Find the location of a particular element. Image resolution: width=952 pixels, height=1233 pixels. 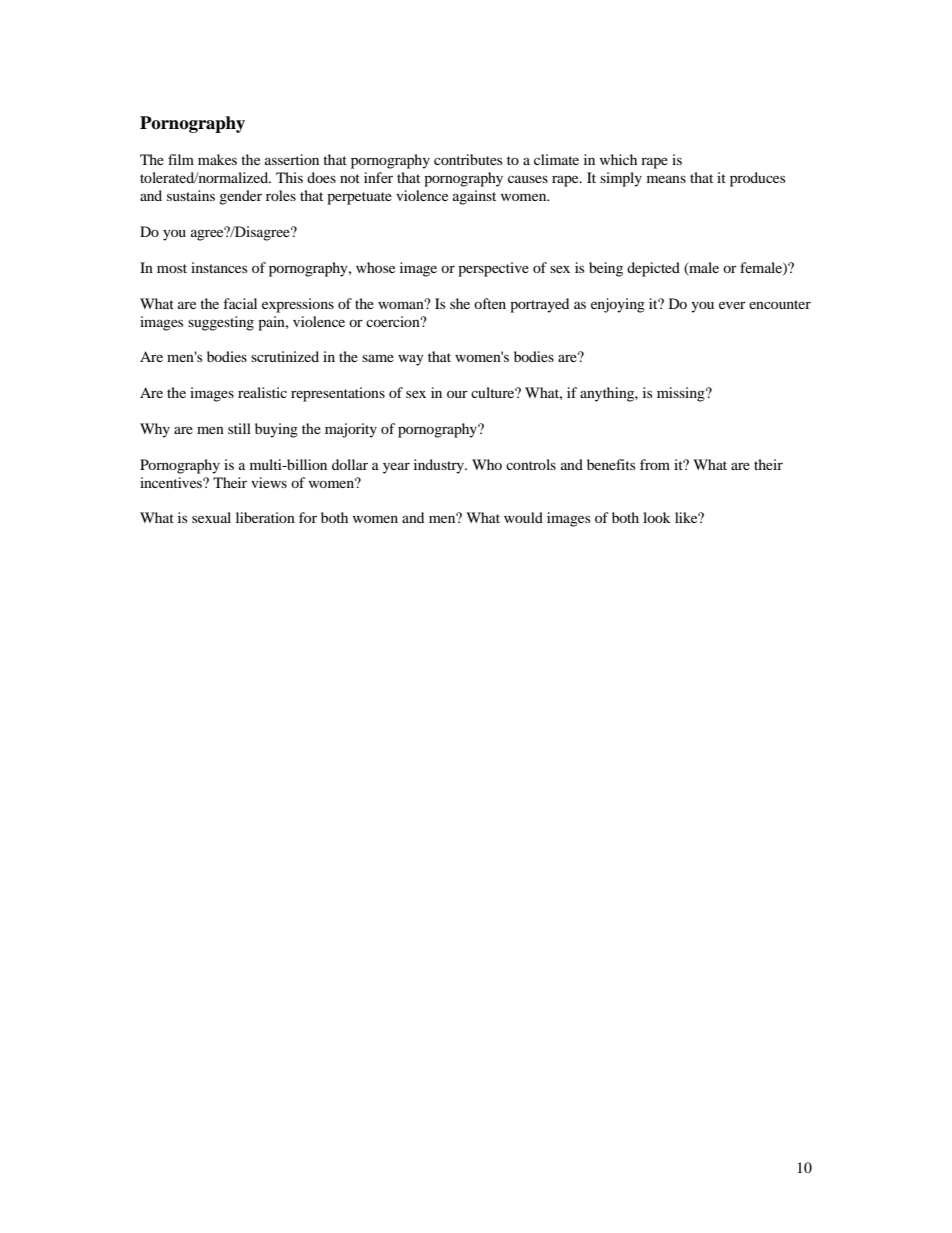

our is located at coordinates (457, 394).
